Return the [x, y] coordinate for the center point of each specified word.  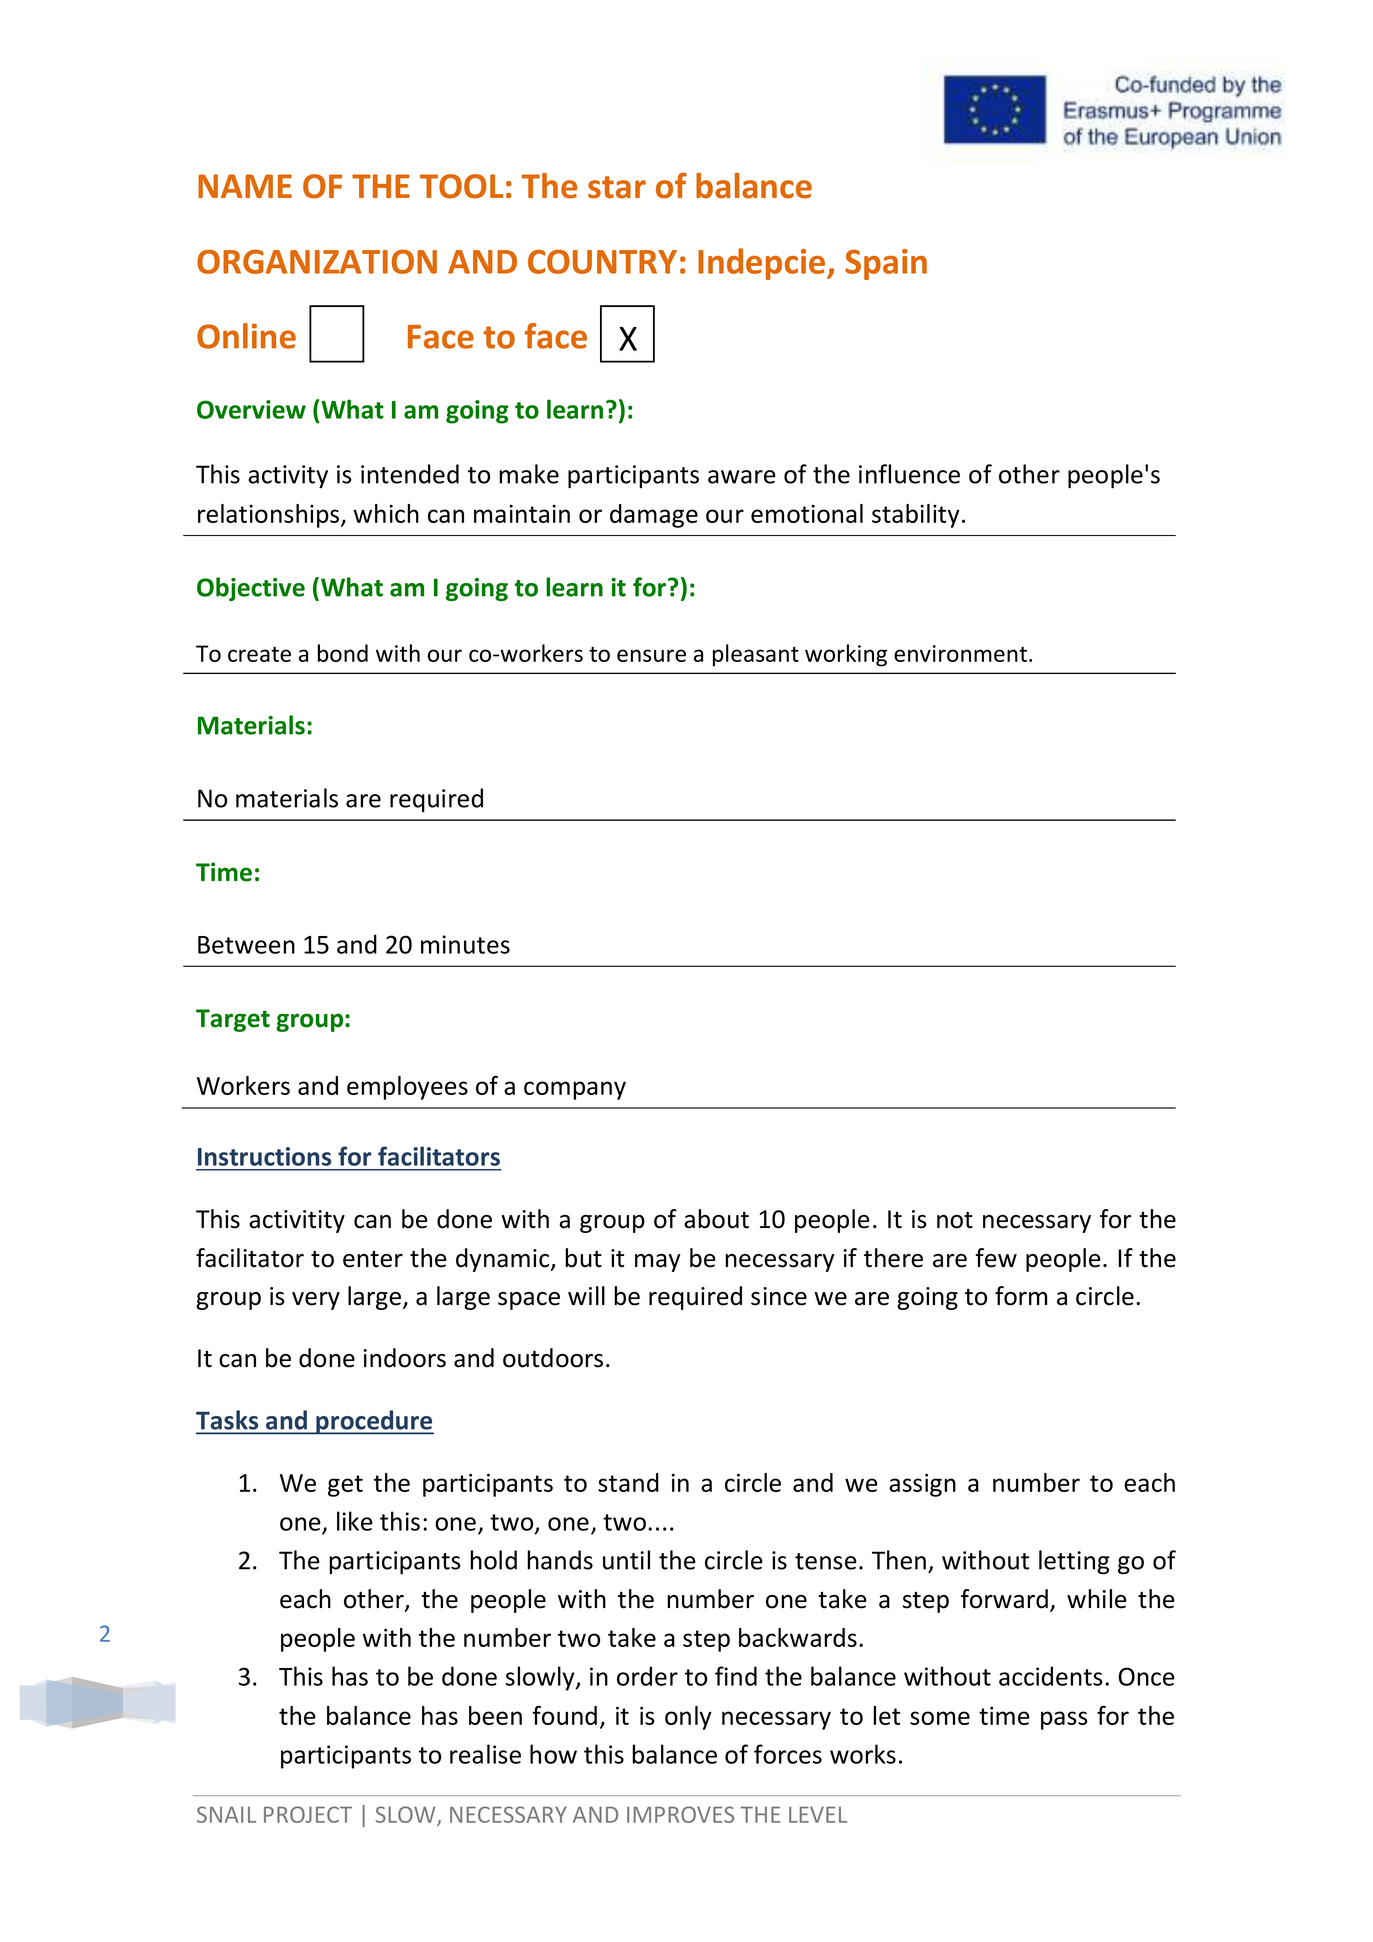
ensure [651, 655]
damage [654, 516]
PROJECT [308, 1814]
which [386, 513]
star [617, 187]
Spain [886, 264]
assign [922, 1485]
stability [916, 516]
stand [628, 1482]
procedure [374, 1422]
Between [246, 945]
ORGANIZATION [317, 261]
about [716, 1219]
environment [960, 653]
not [955, 1220]
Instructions [264, 1156]
